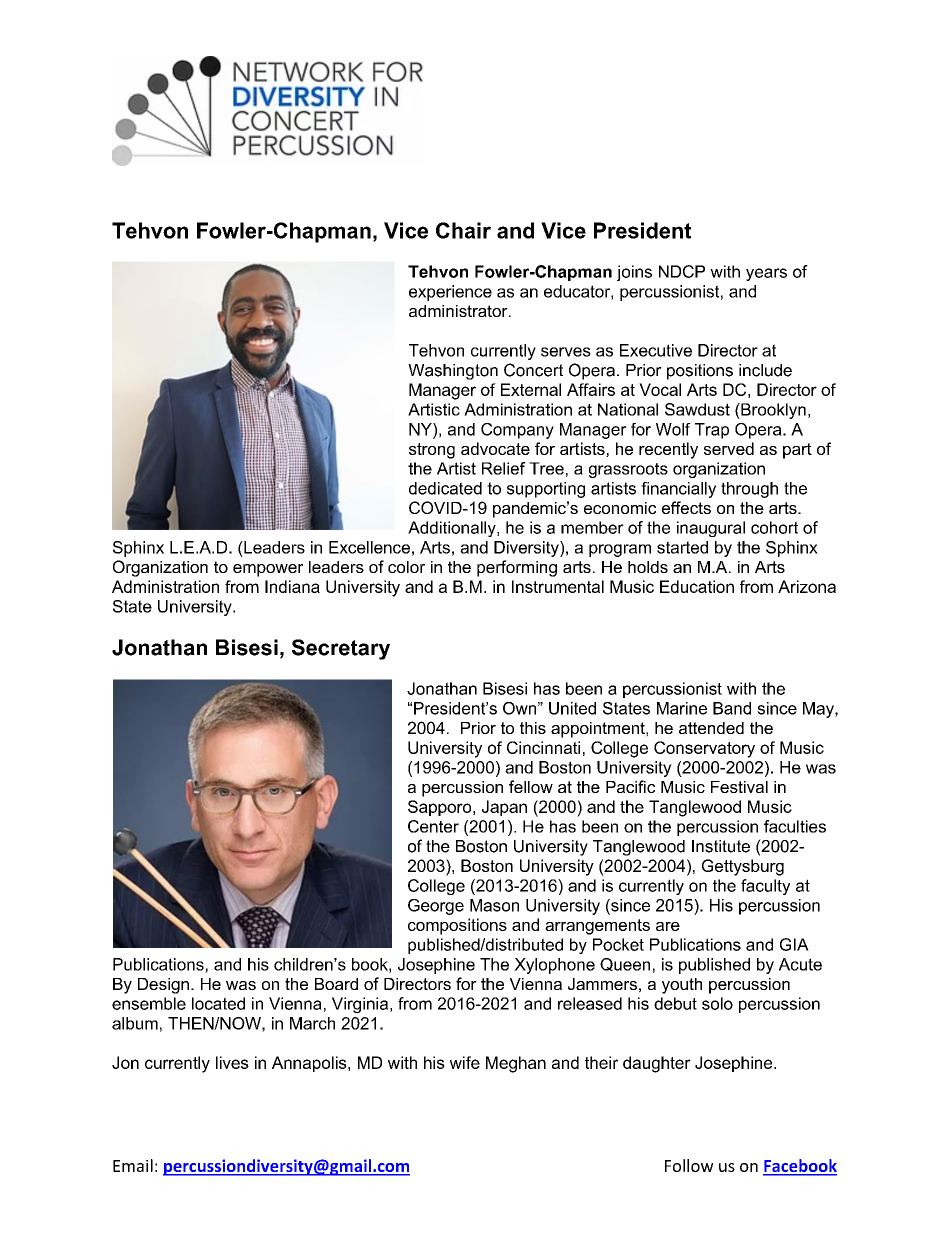 The image size is (952, 1233). I want to click on years, so click(766, 274).
